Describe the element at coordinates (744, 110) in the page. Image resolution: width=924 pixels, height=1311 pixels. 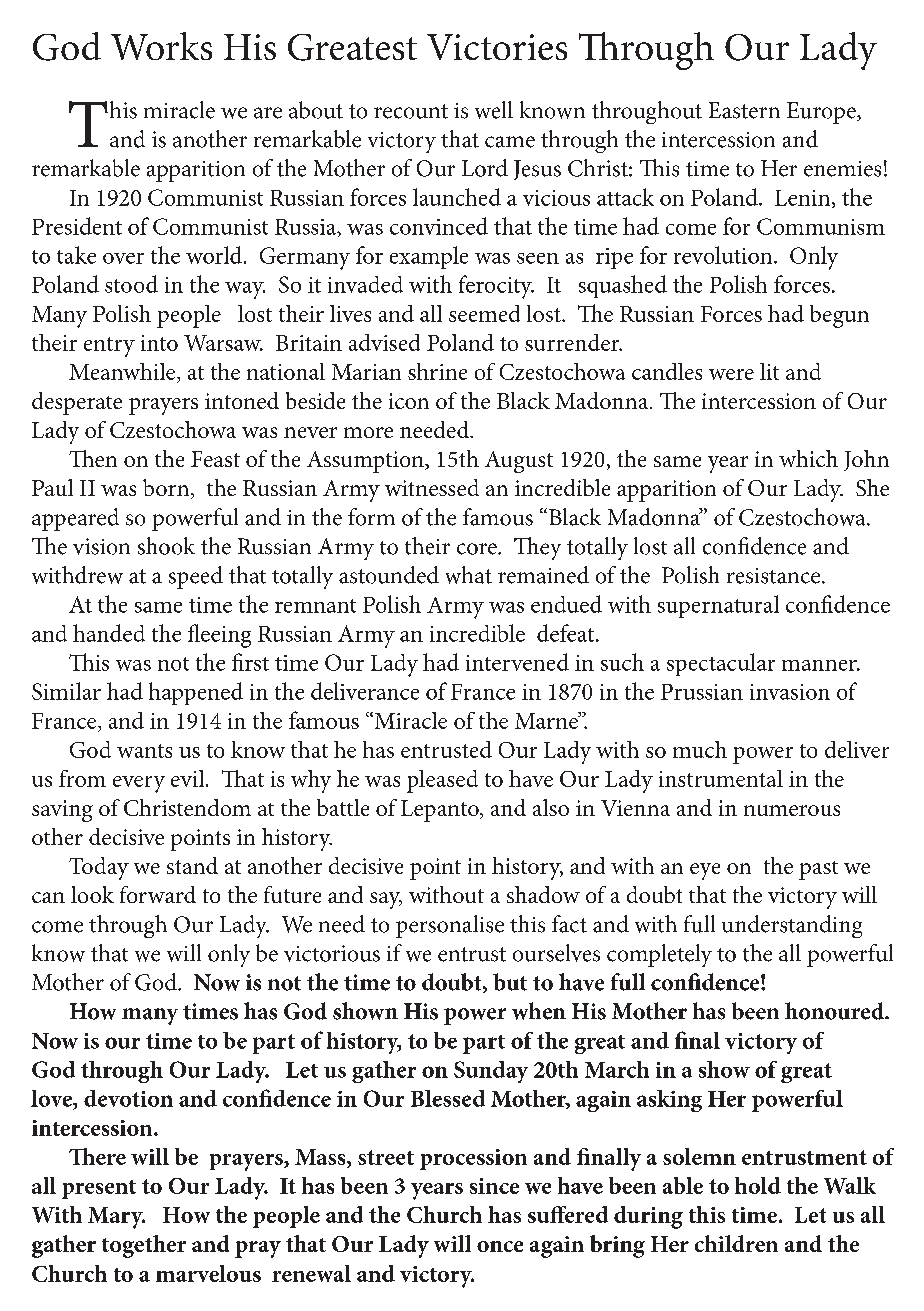
I see `Eastern` at that location.
